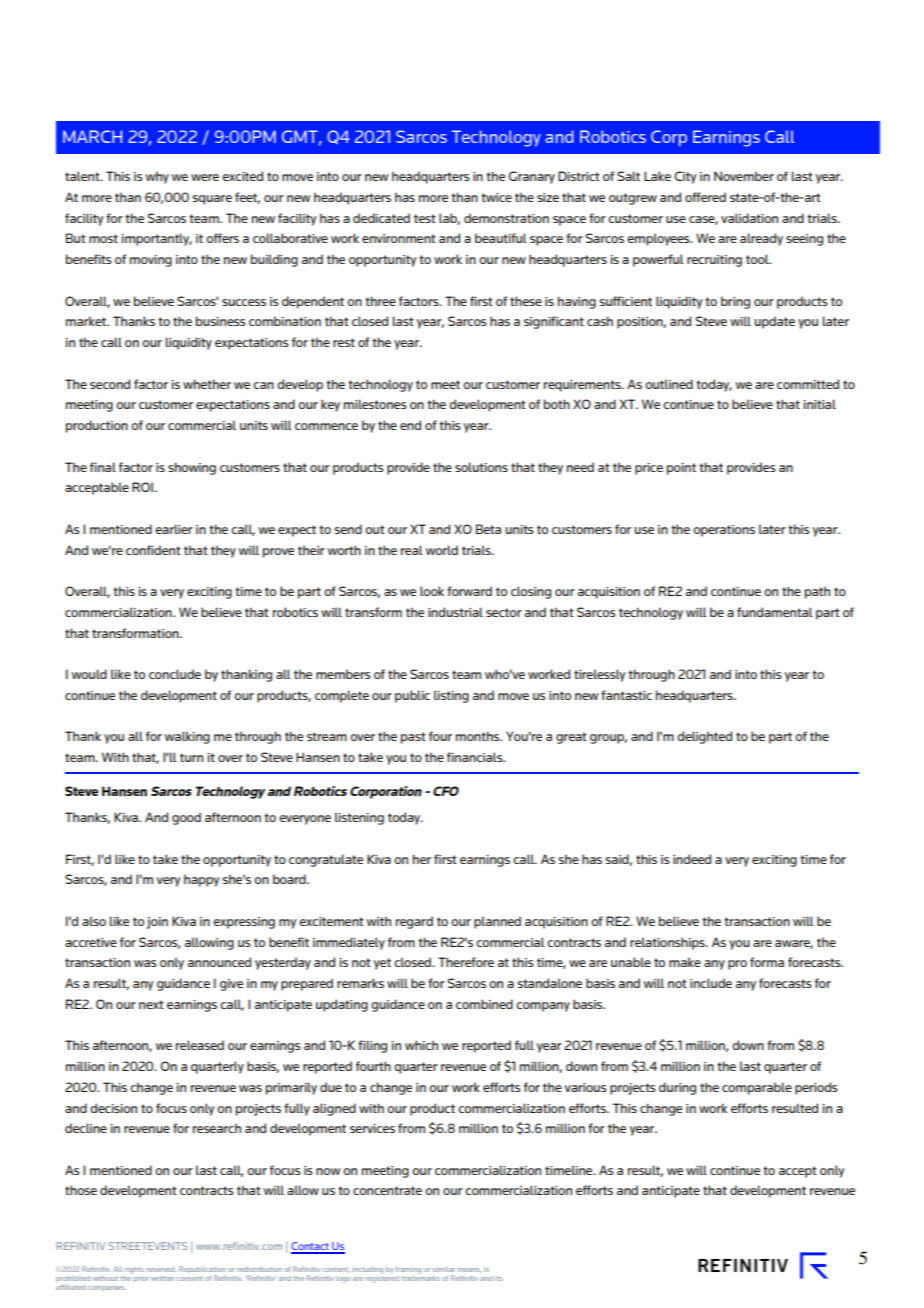 This screenshot has width=924, height=1308. Describe the element at coordinates (153, 550) in the screenshot. I see `confident` at that location.
